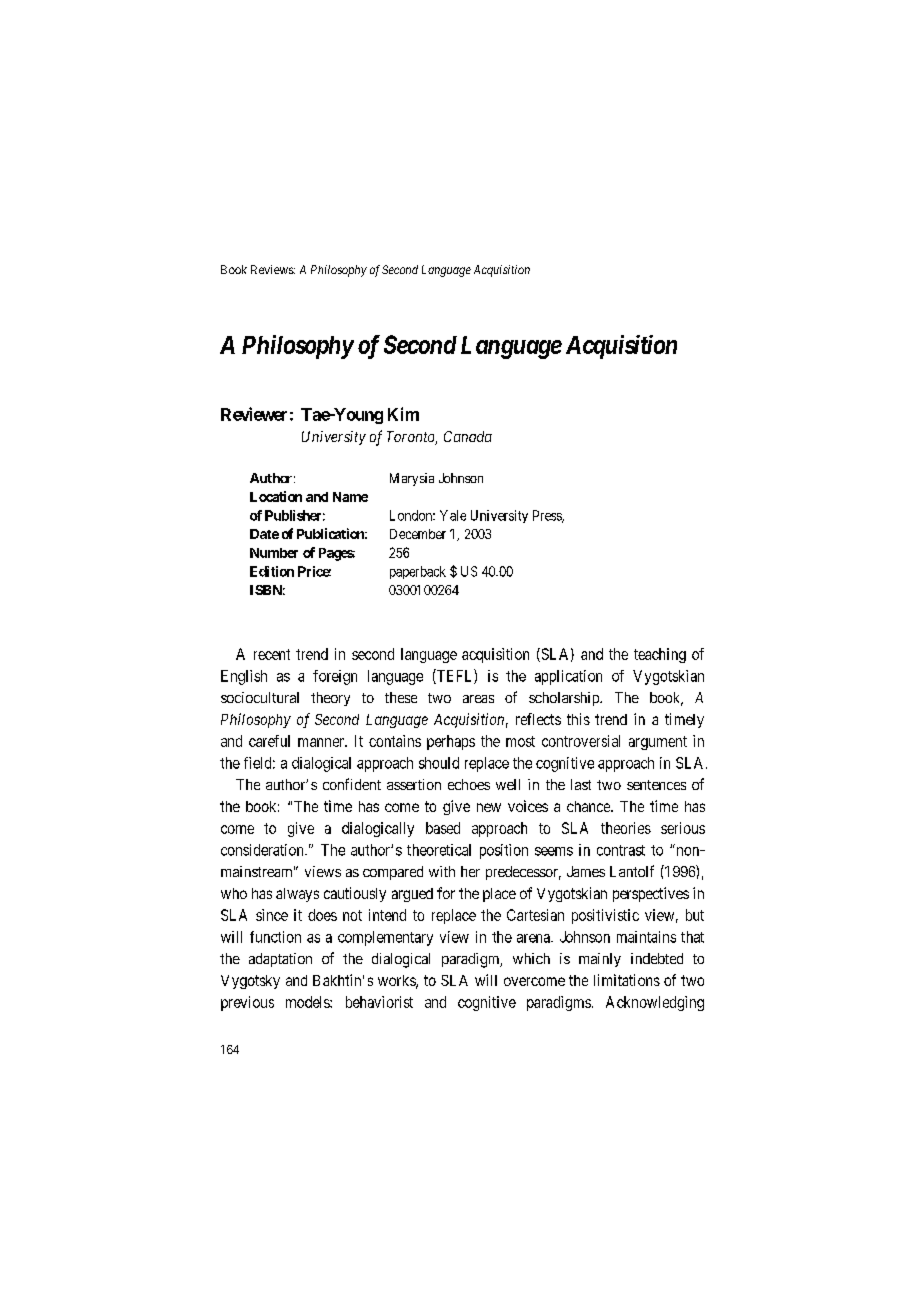 The image size is (924, 1308). Describe the element at coordinates (658, 743) in the screenshot. I see `argument` at that location.
